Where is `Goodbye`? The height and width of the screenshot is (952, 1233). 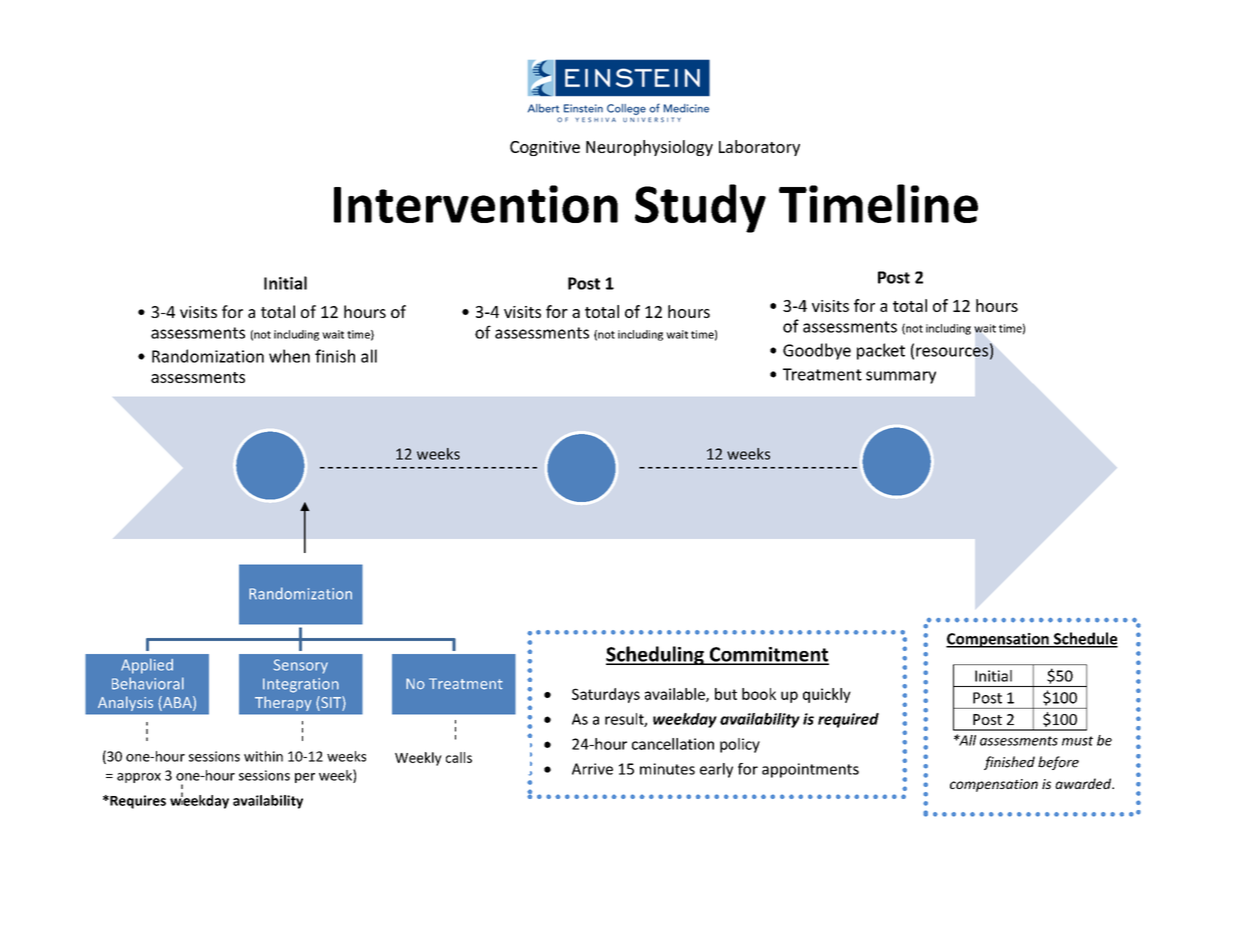 Goodbye is located at coordinates (817, 351).
